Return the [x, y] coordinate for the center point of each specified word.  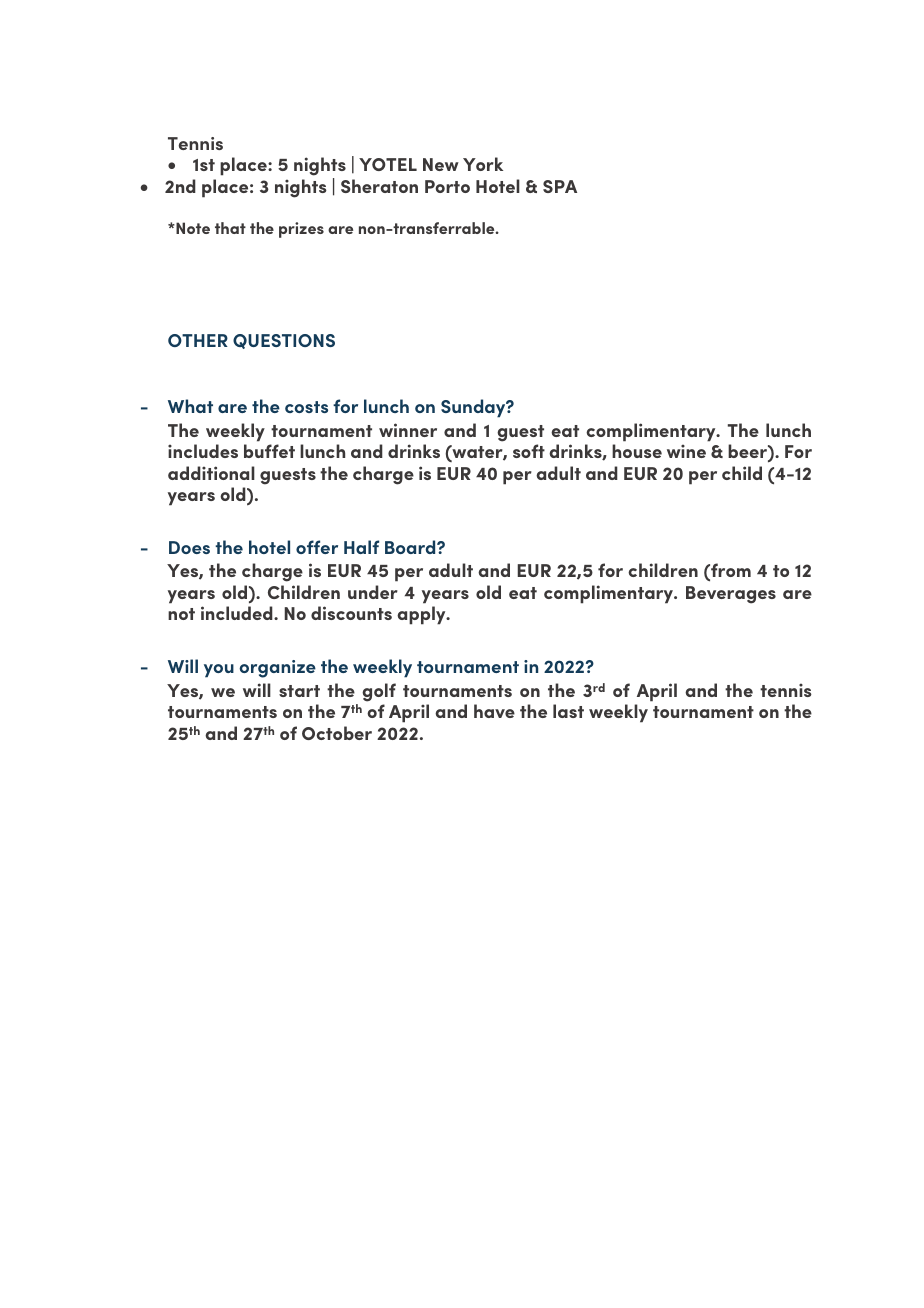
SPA [560, 186]
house [637, 451]
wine [686, 451]
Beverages [731, 595]
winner [408, 430]
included [238, 613]
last [568, 711]
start [299, 691]
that [230, 228]
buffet [269, 451]
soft [529, 451]
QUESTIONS [284, 341]
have [494, 711]
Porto [447, 186]
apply [422, 615]
